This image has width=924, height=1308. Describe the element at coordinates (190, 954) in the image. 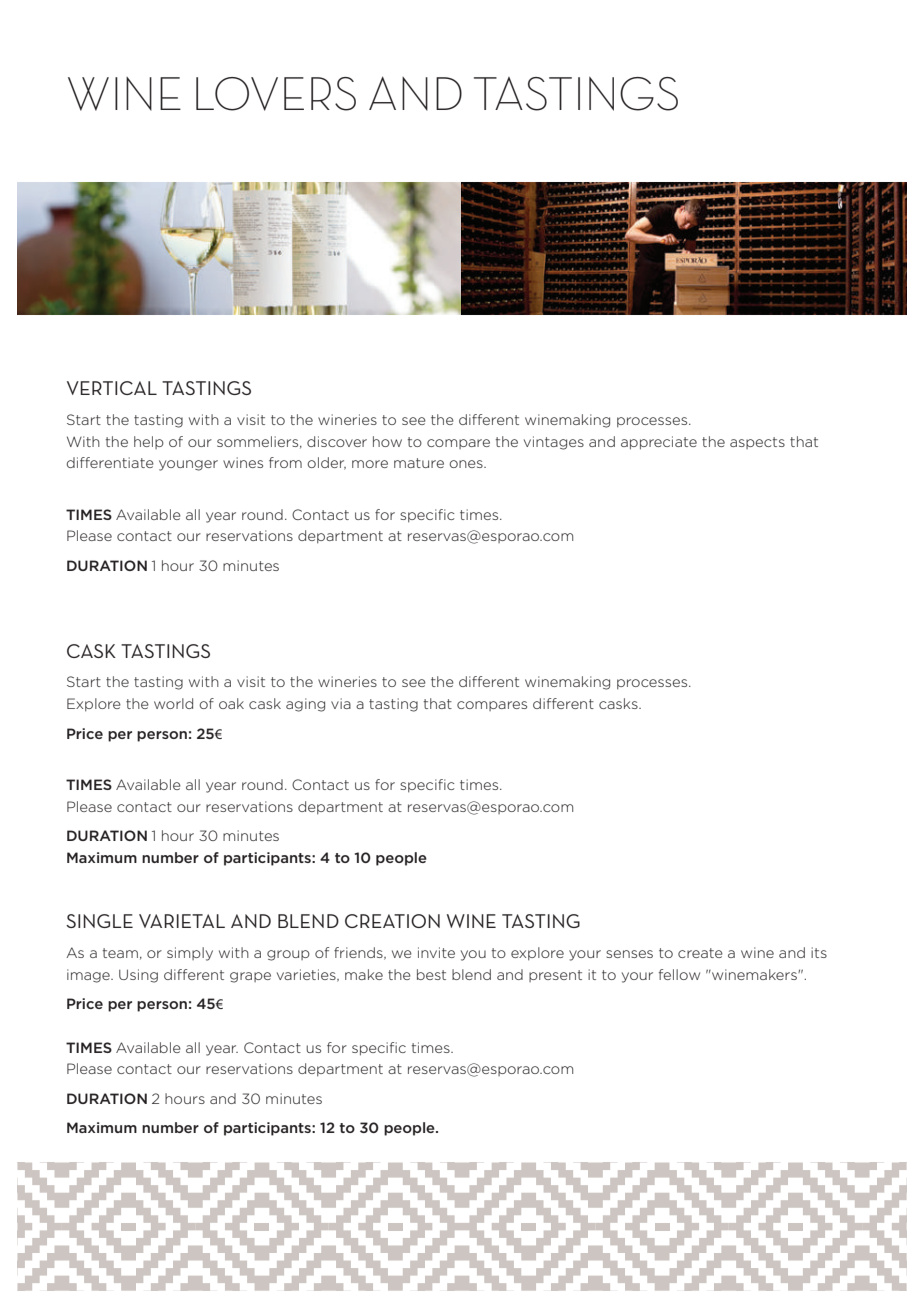

I see `simply` at that location.
